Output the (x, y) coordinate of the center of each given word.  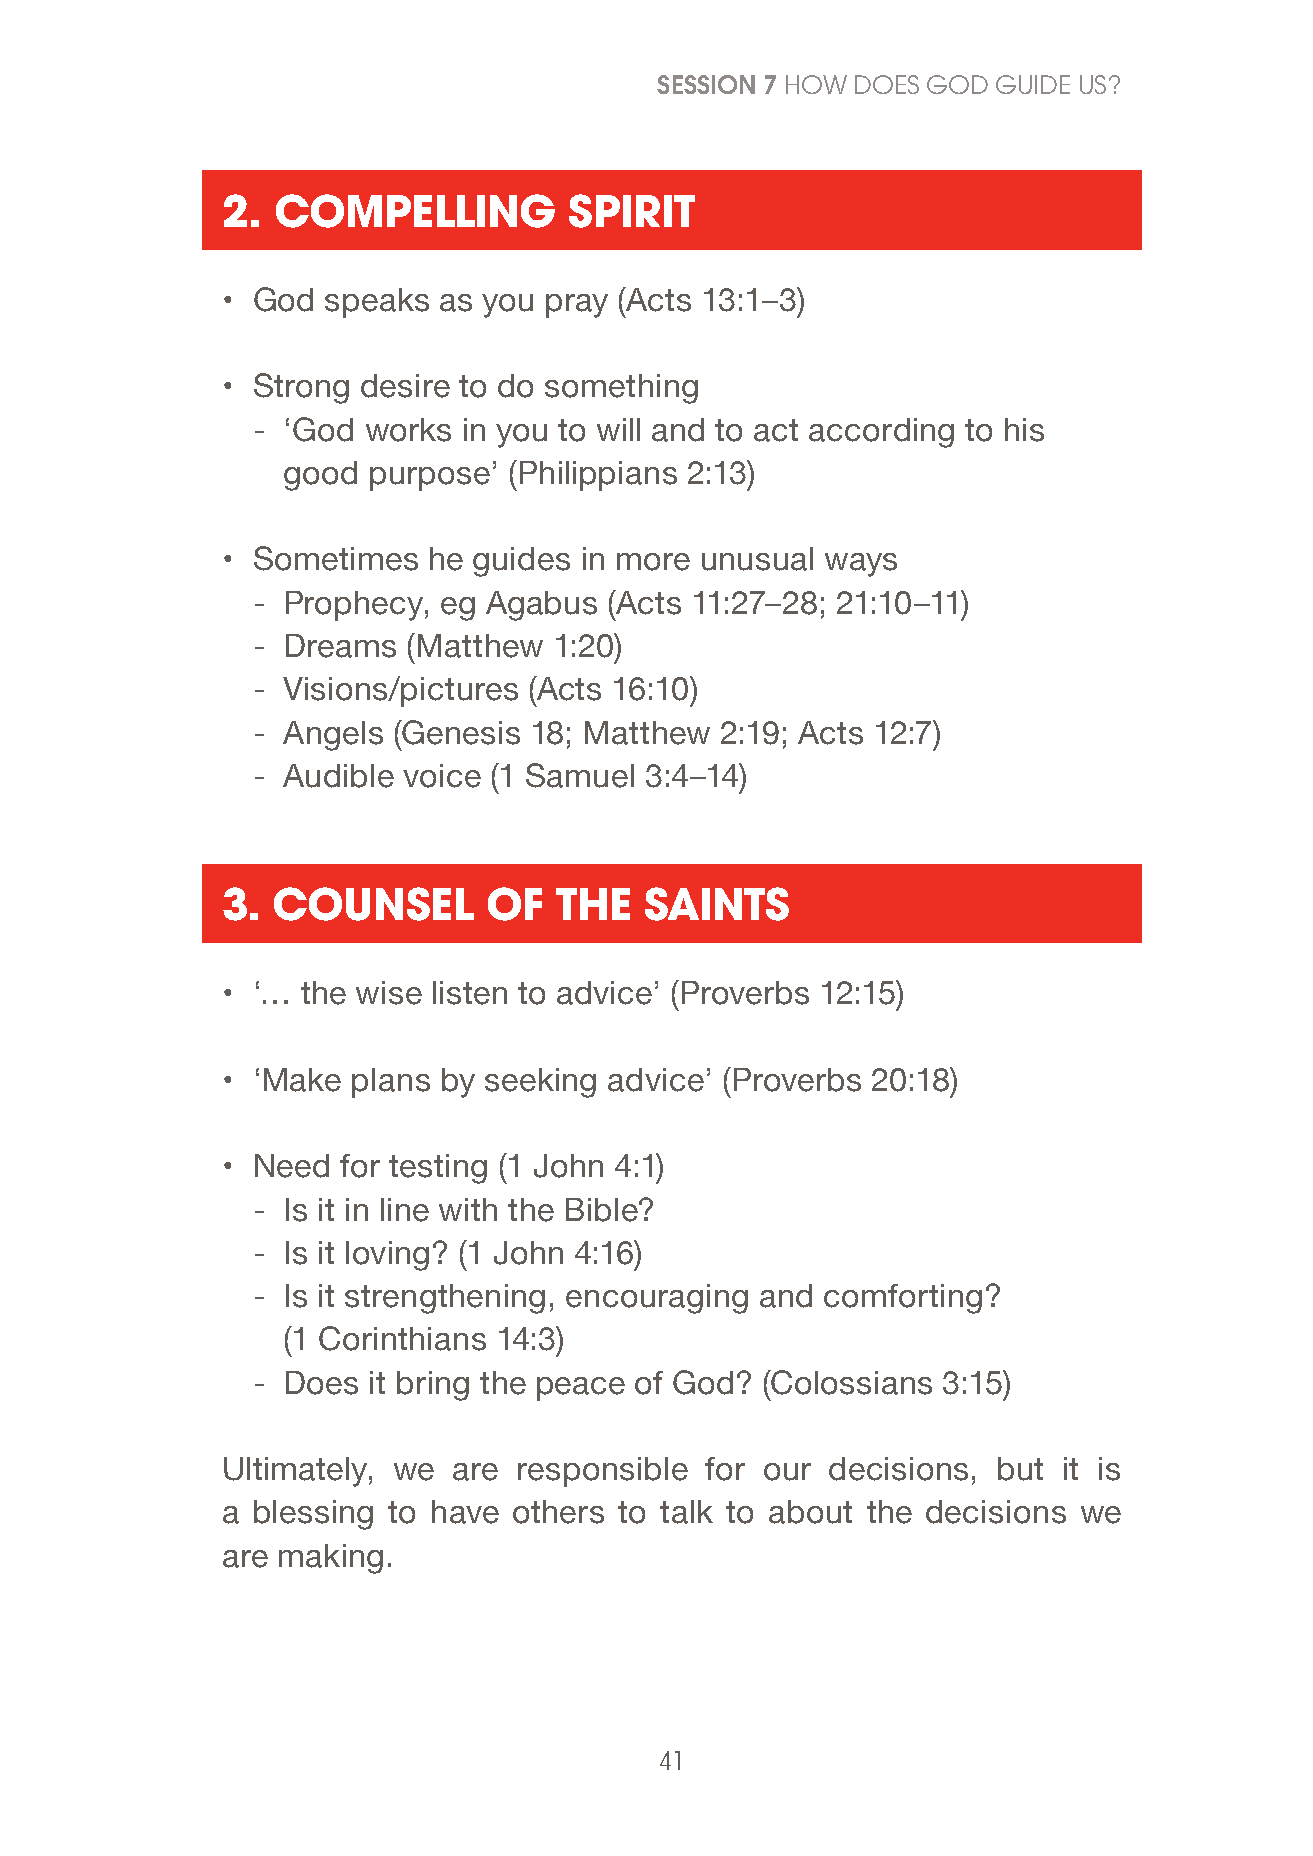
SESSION (706, 84)
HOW (816, 84)
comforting (903, 1299)
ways (861, 565)
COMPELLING (415, 211)
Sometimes (336, 558)
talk (686, 1512)
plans (391, 1083)
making (331, 1559)
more (653, 562)
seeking (540, 1083)
